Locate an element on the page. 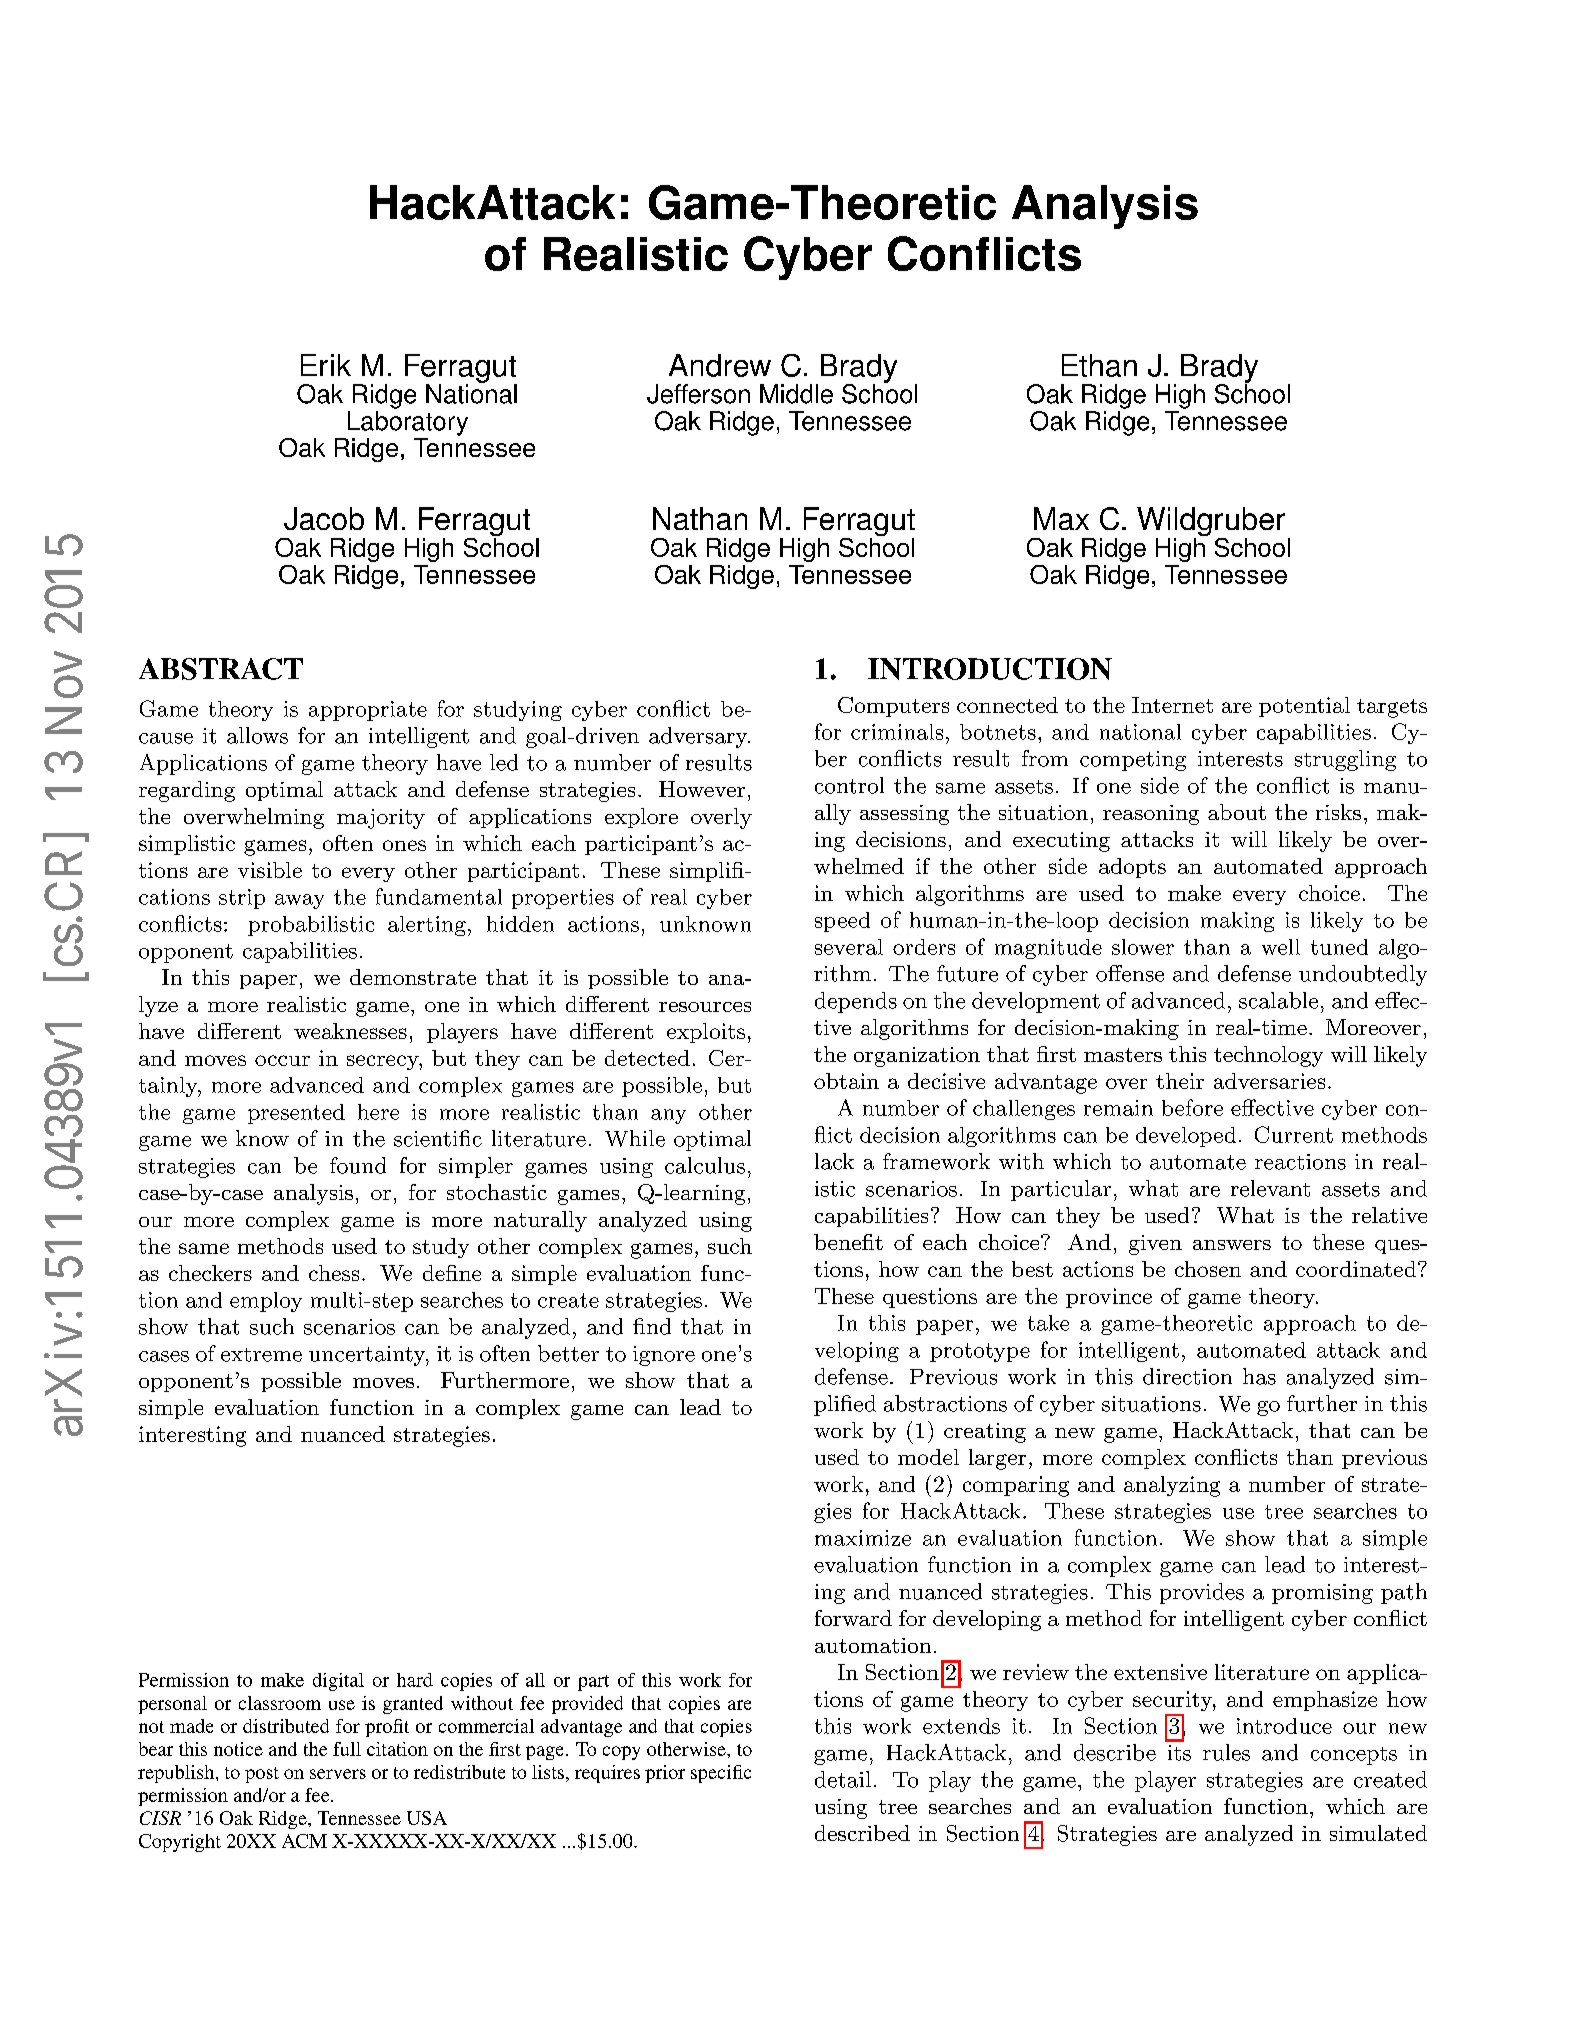 Image resolution: width=1572 pixels, height=2034 pixels. Middle is located at coordinates (796, 394).
